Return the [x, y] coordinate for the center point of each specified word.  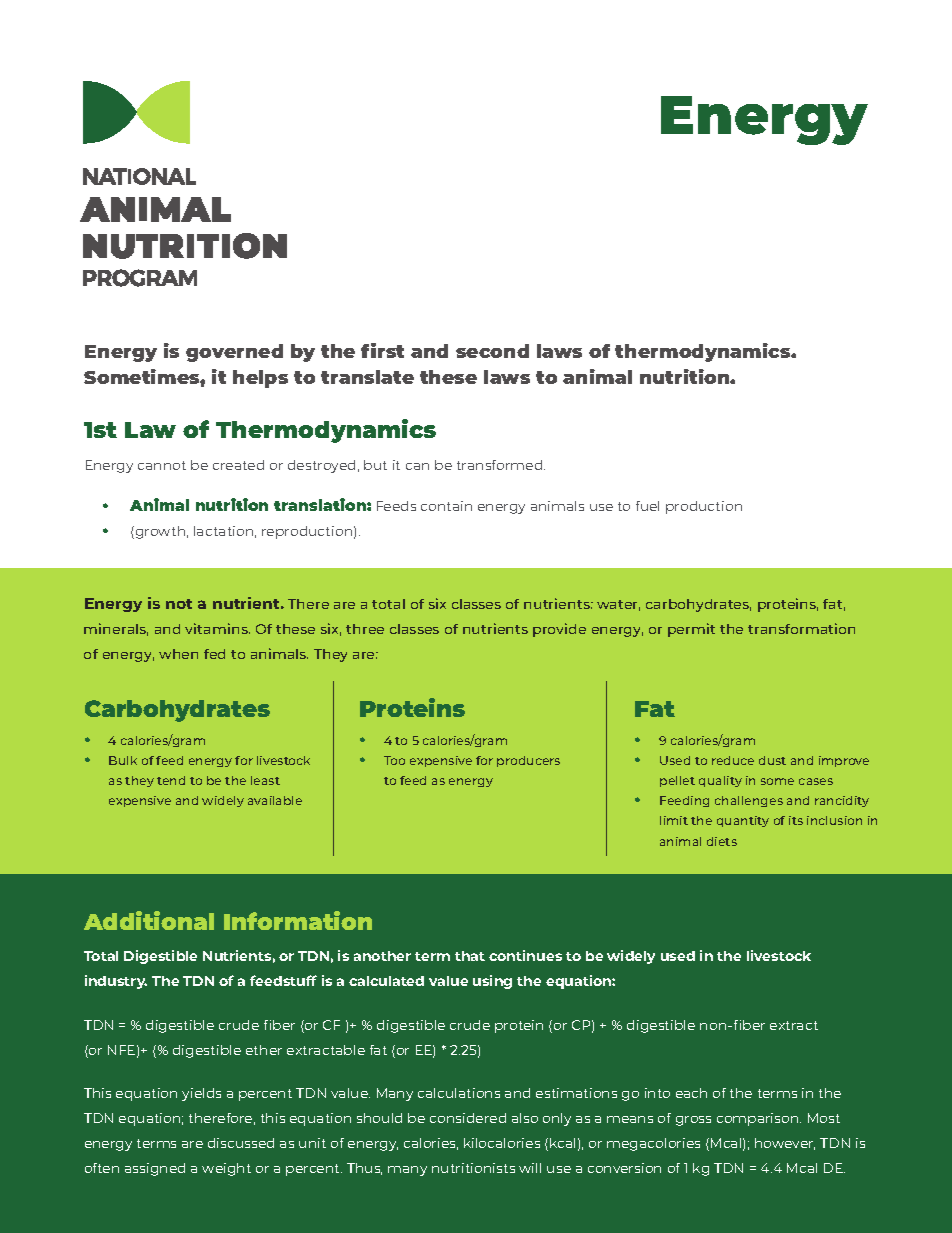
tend [171, 780]
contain [446, 506]
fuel [647, 506]
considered [468, 1118]
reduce [733, 760]
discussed [241, 1143]
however [785, 1144]
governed [234, 353]
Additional [149, 920]
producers [528, 761]
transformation [801, 628]
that [470, 956]
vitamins [217, 628]
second [492, 351]
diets [722, 841]
